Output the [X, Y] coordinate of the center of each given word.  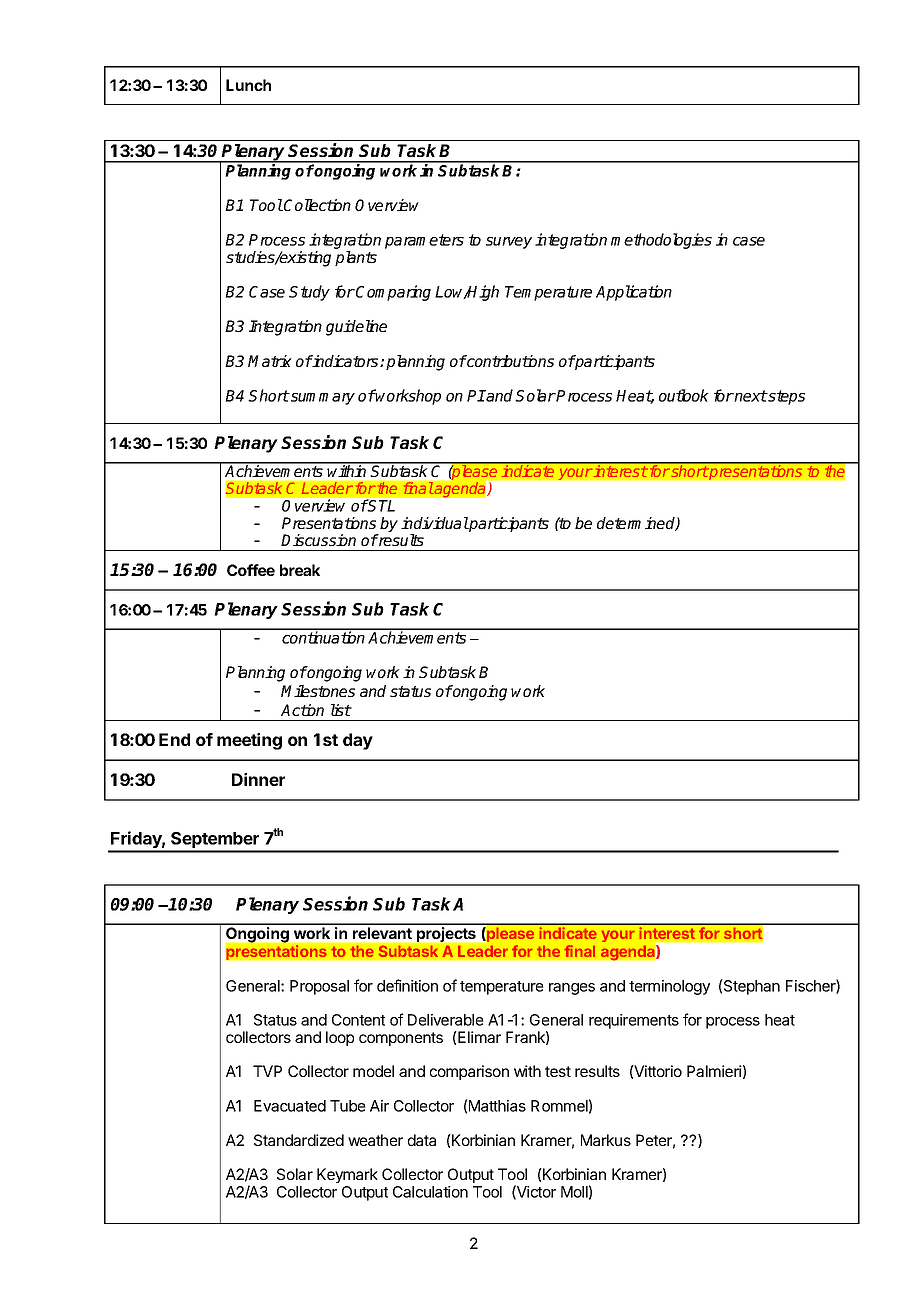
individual [435, 523]
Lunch [248, 85]
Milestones [318, 691]
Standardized [299, 1140]
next [750, 396]
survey [509, 243]
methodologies [661, 241]
